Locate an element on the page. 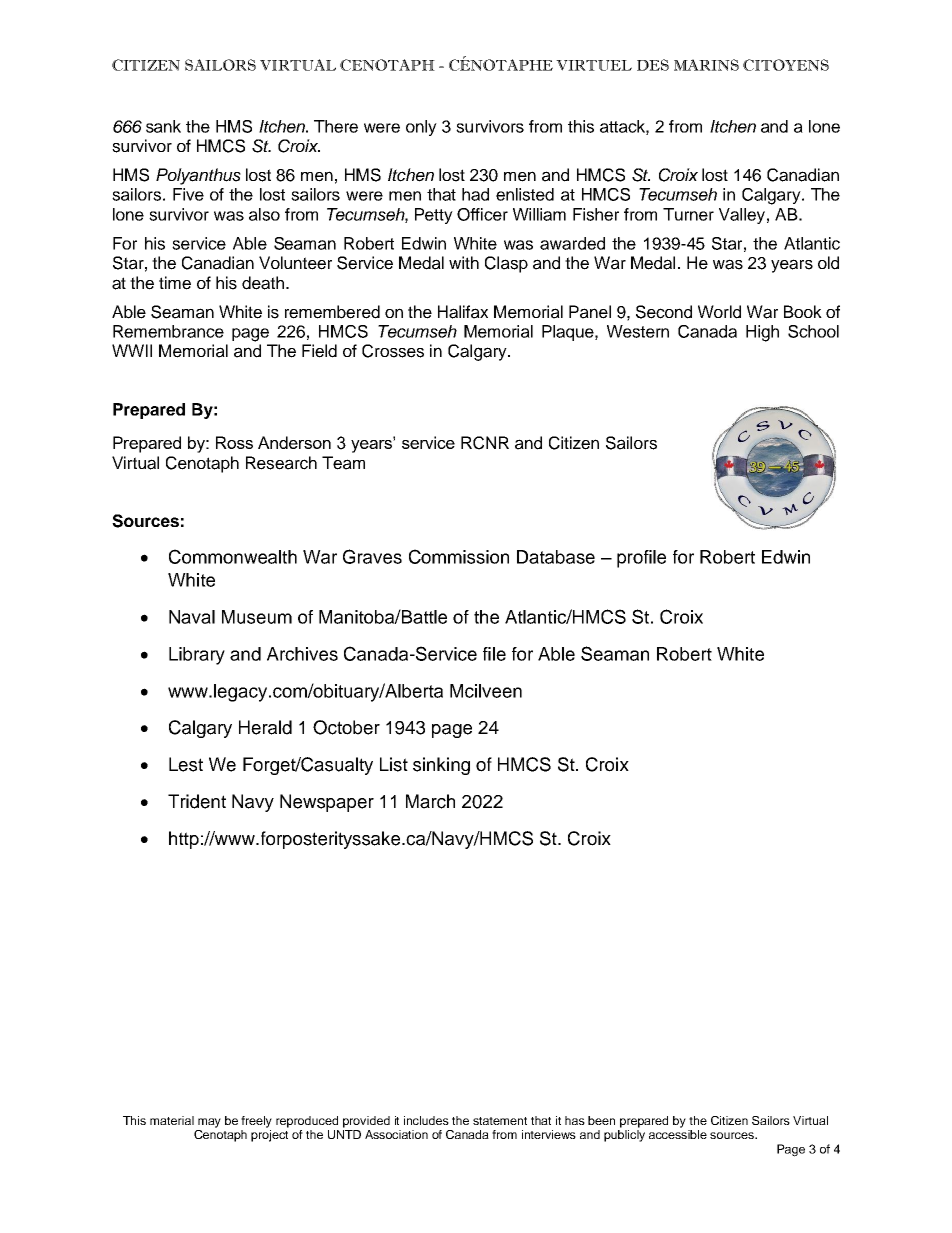  Naval is located at coordinates (192, 617).
